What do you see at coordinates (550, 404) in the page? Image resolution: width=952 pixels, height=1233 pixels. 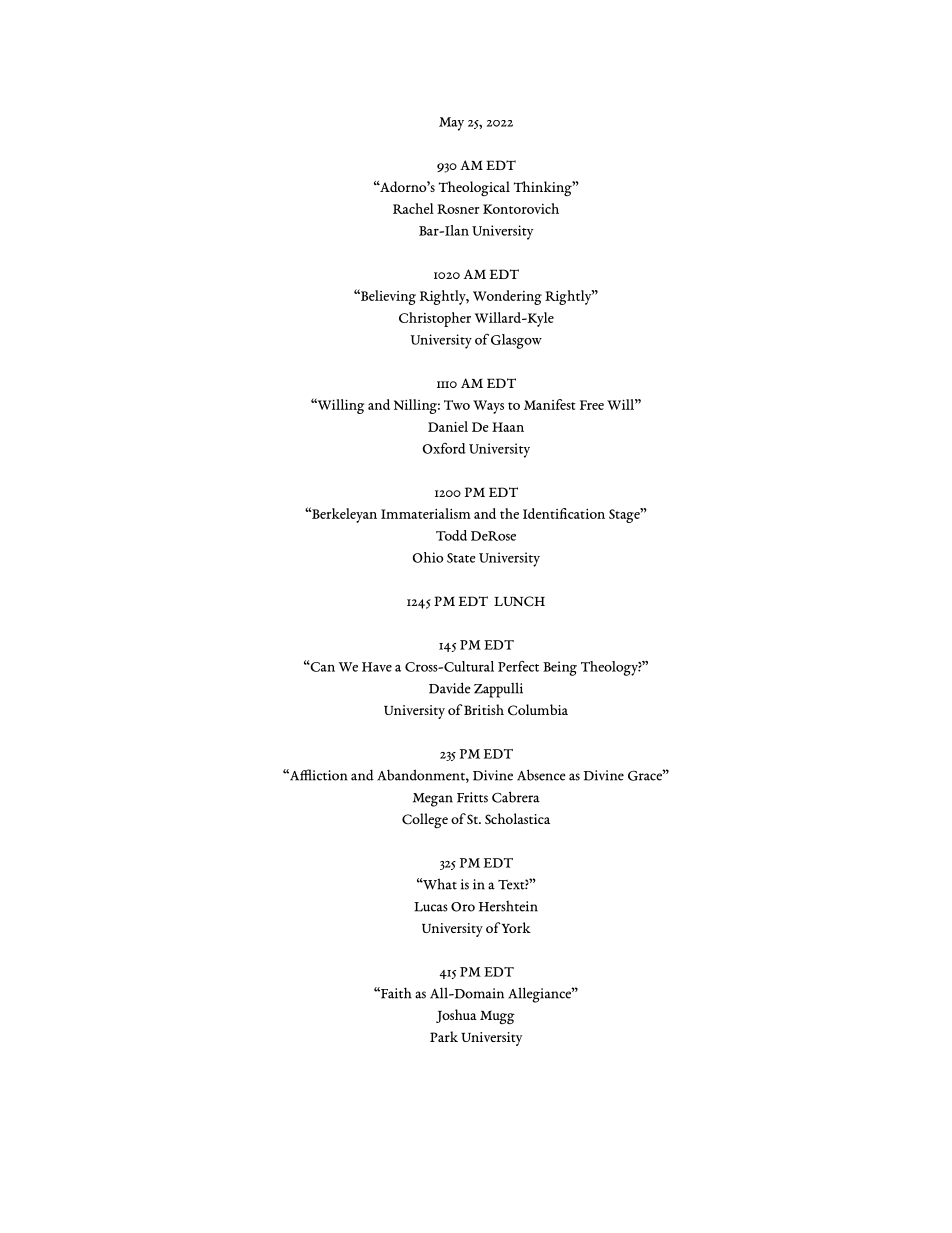 I see `Manifest` at bounding box center [550, 404].
